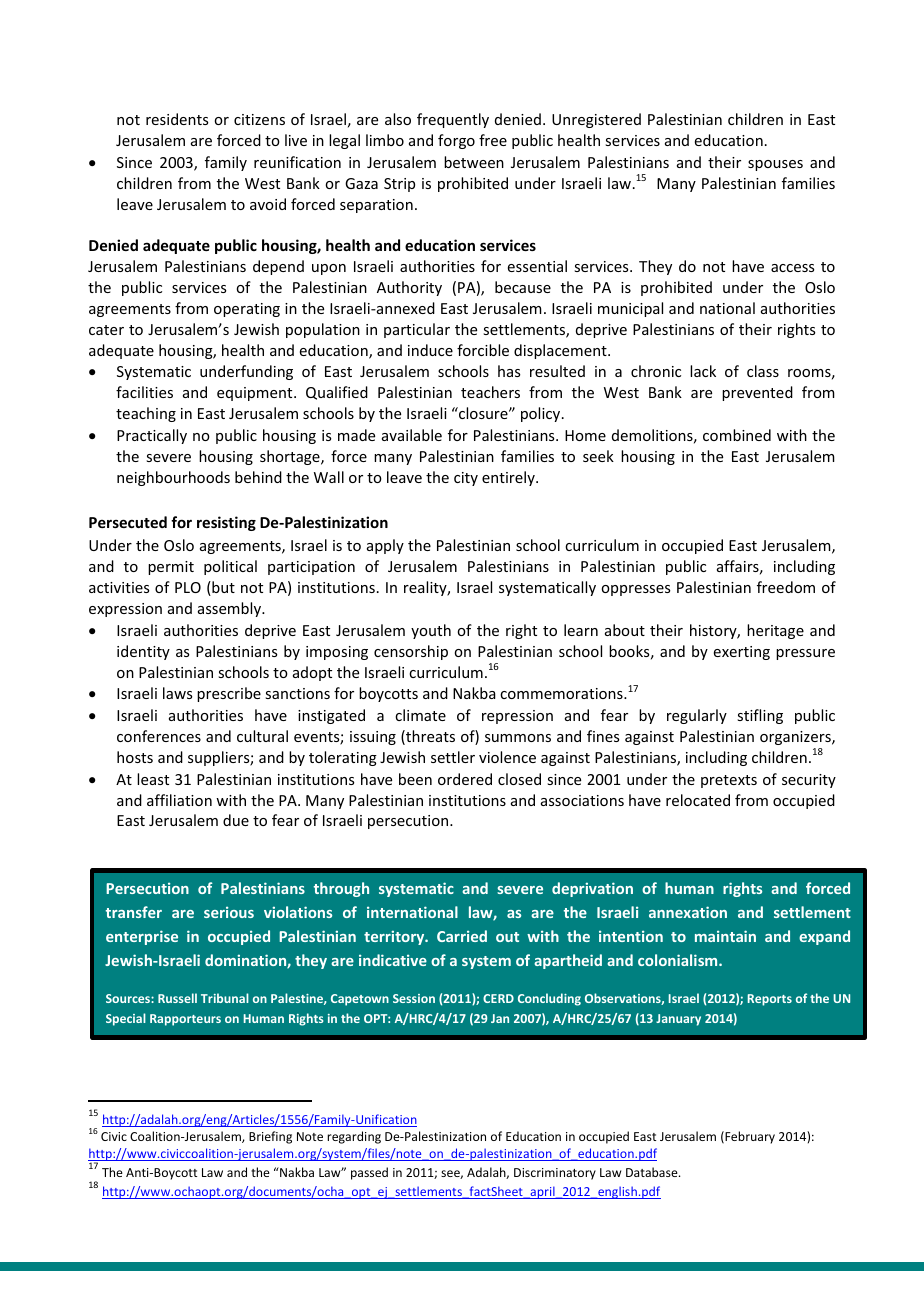 Image resolution: width=924 pixels, height=1308 pixels. I want to click on identity, so click(143, 652).
